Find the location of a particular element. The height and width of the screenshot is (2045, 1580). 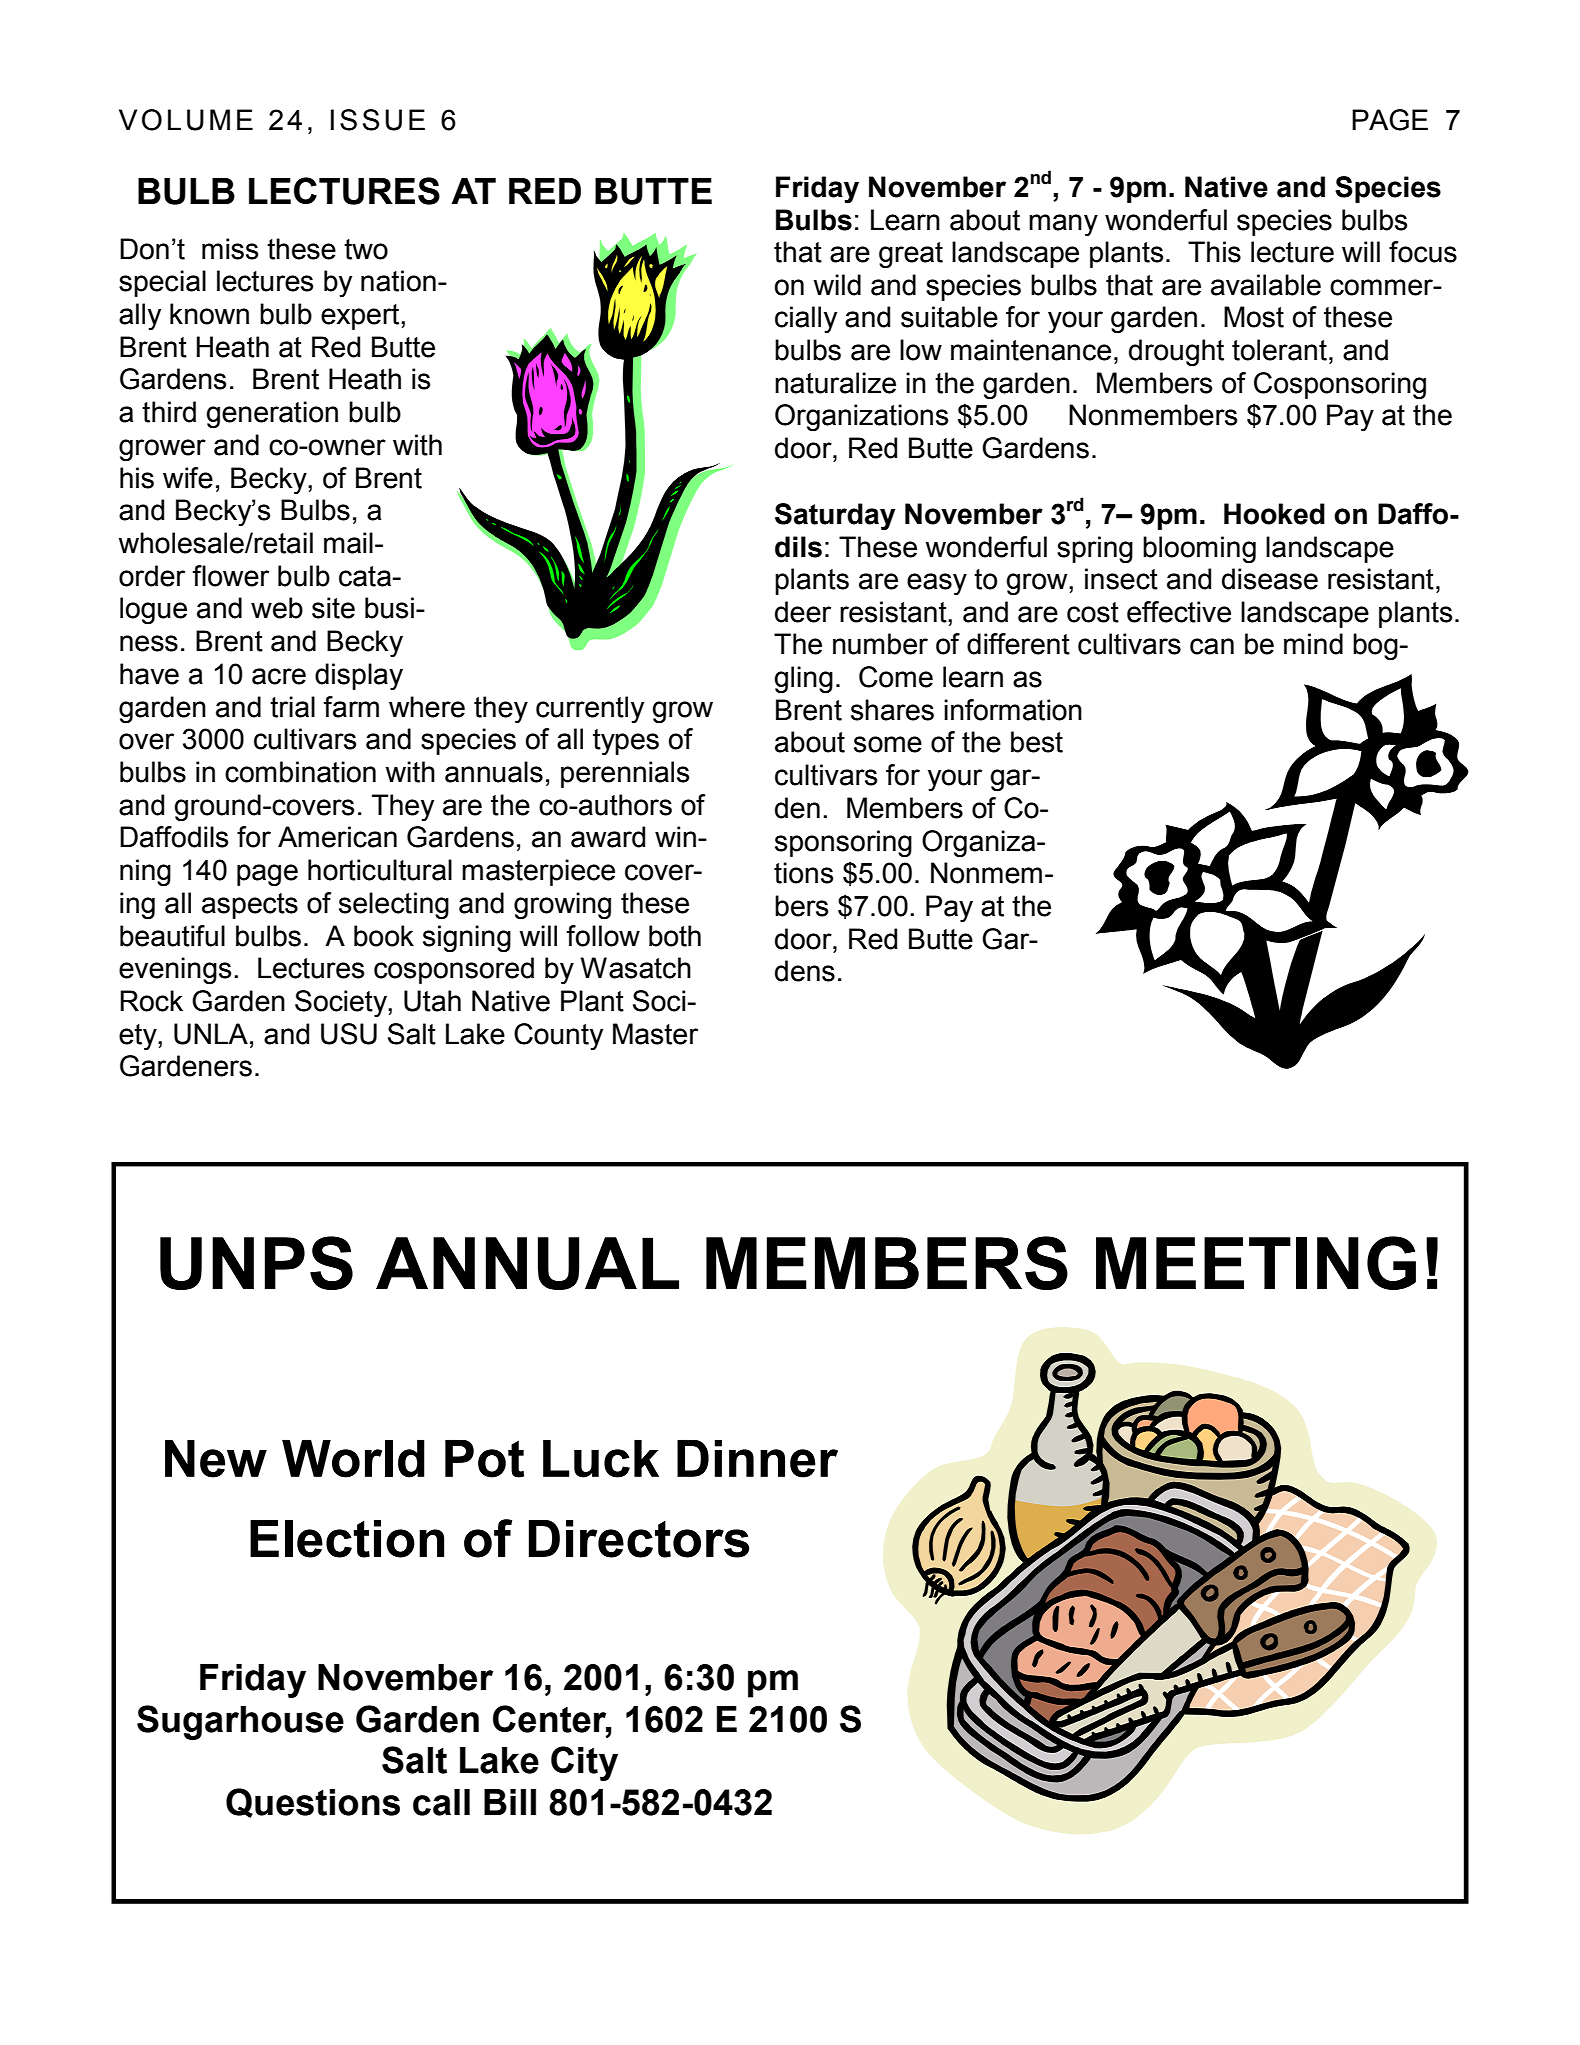

World is located at coordinates (353, 1458).
